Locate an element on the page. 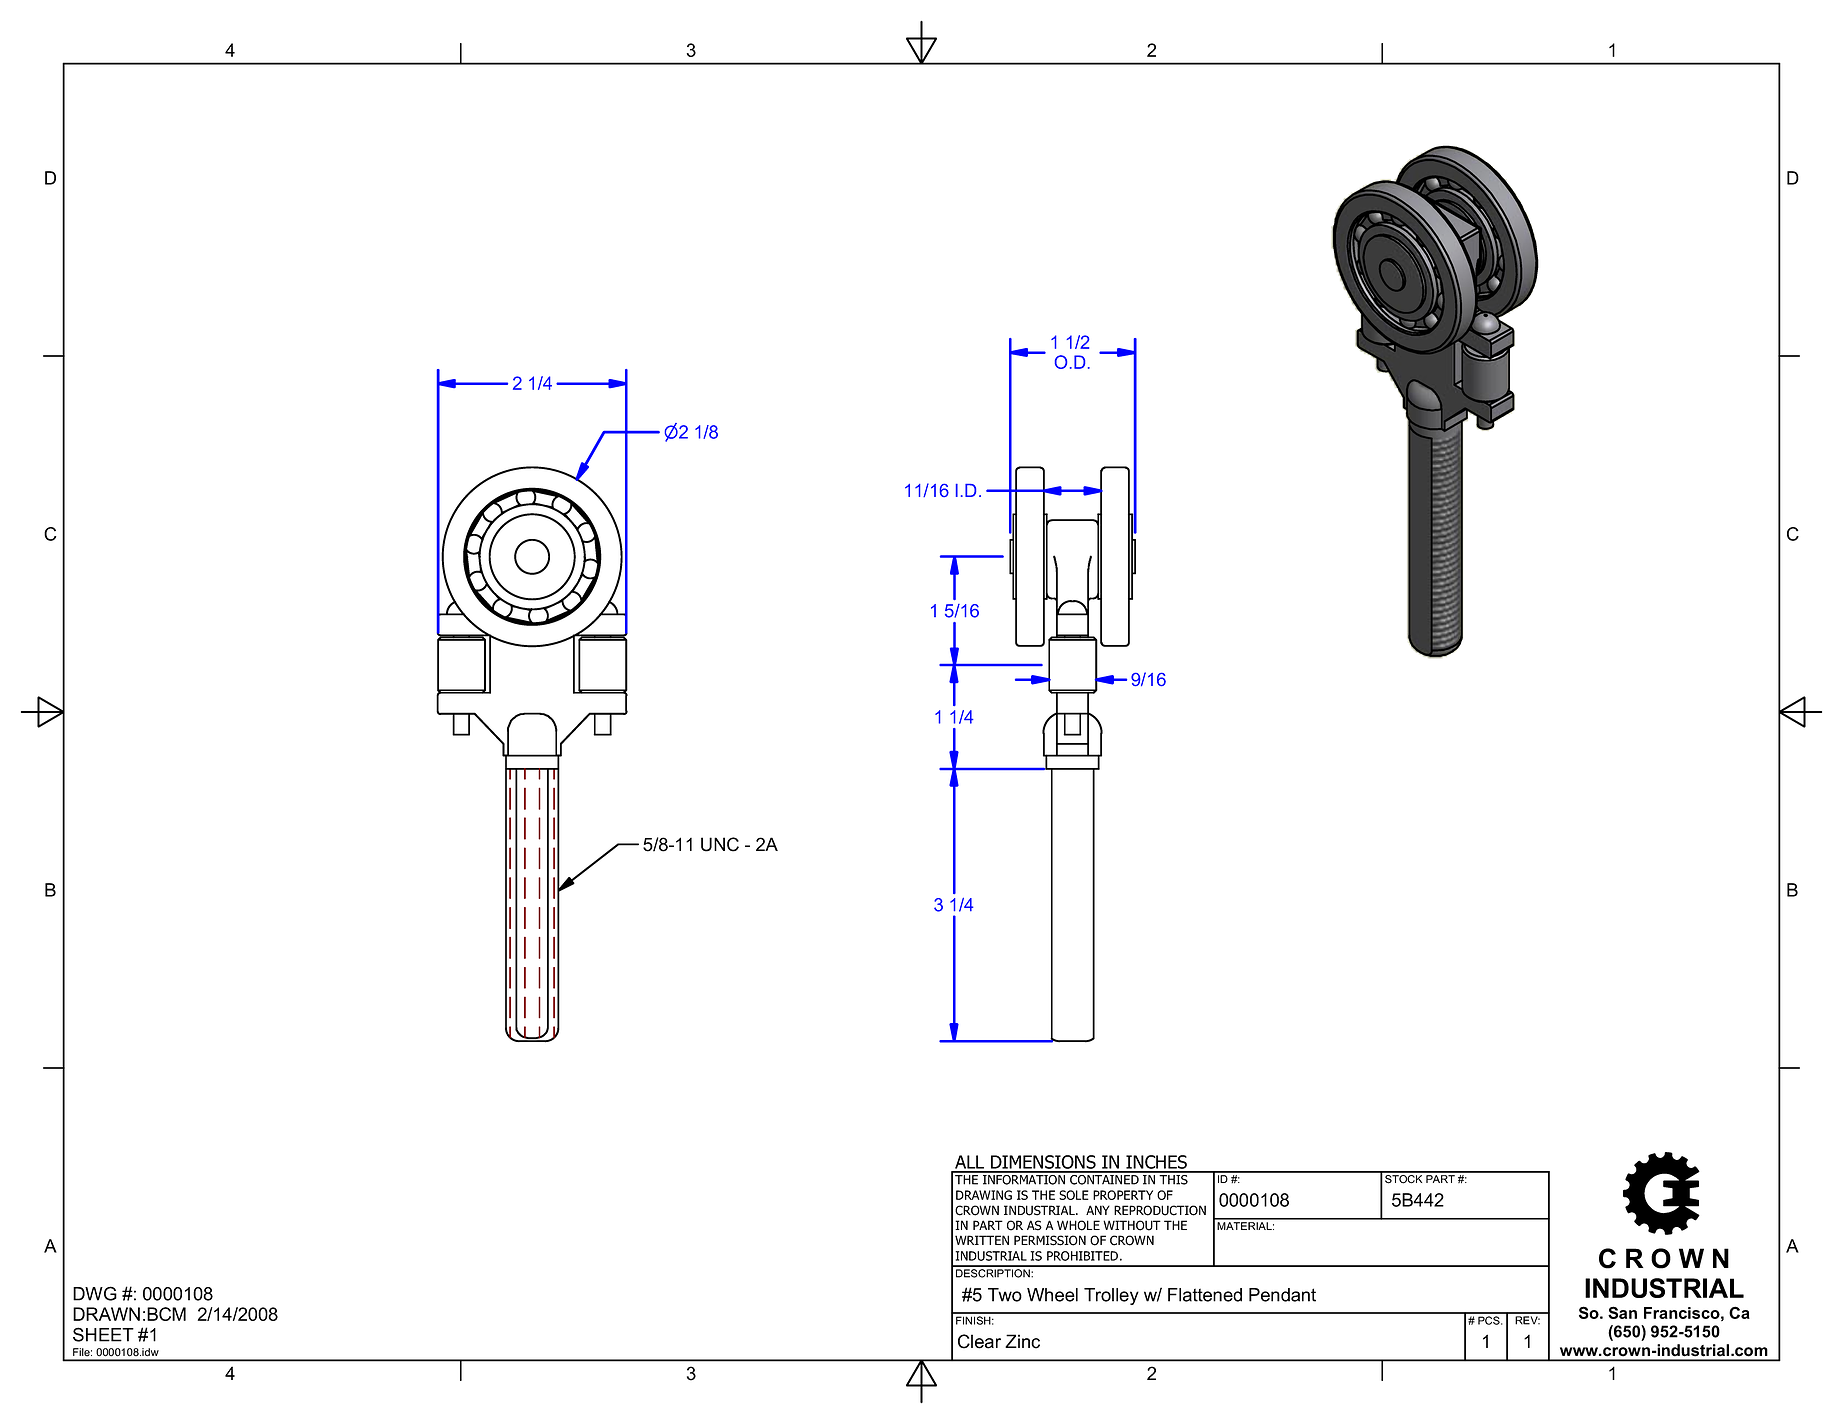  ANY is located at coordinates (1098, 1210).
